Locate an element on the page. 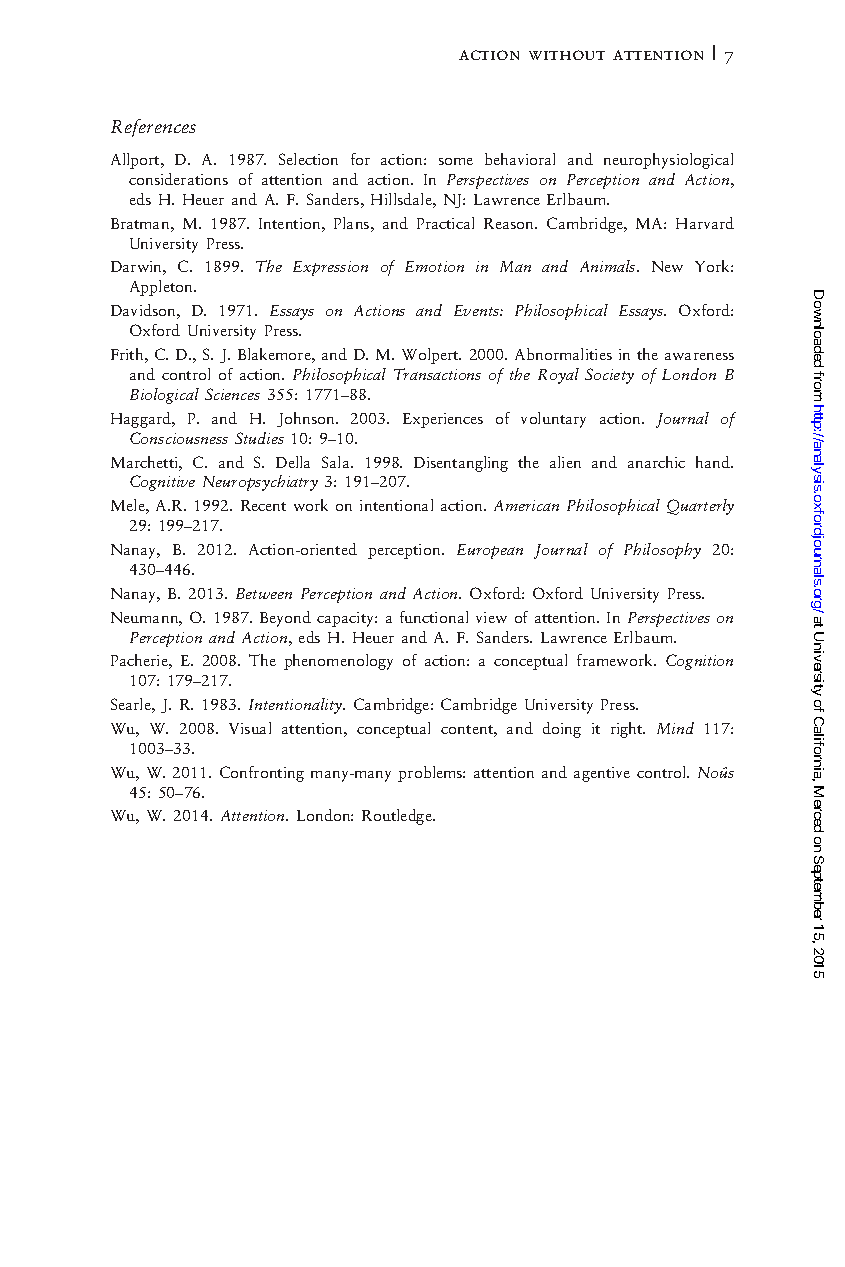 The width and height of the document is (845, 1267). Routledge is located at coordinates (398, 817).
